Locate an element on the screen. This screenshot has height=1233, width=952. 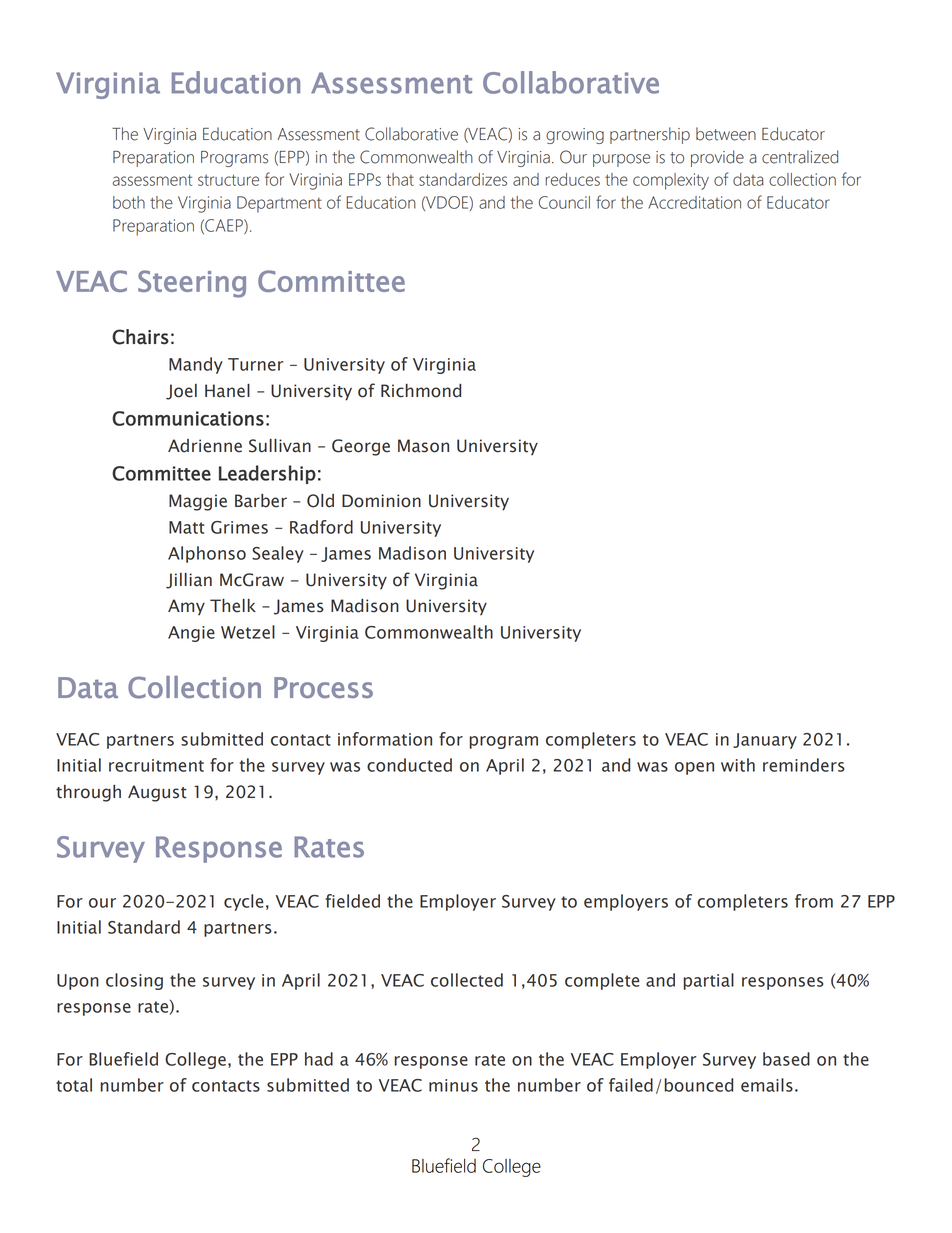
open is located at coordinates (694, 768).
